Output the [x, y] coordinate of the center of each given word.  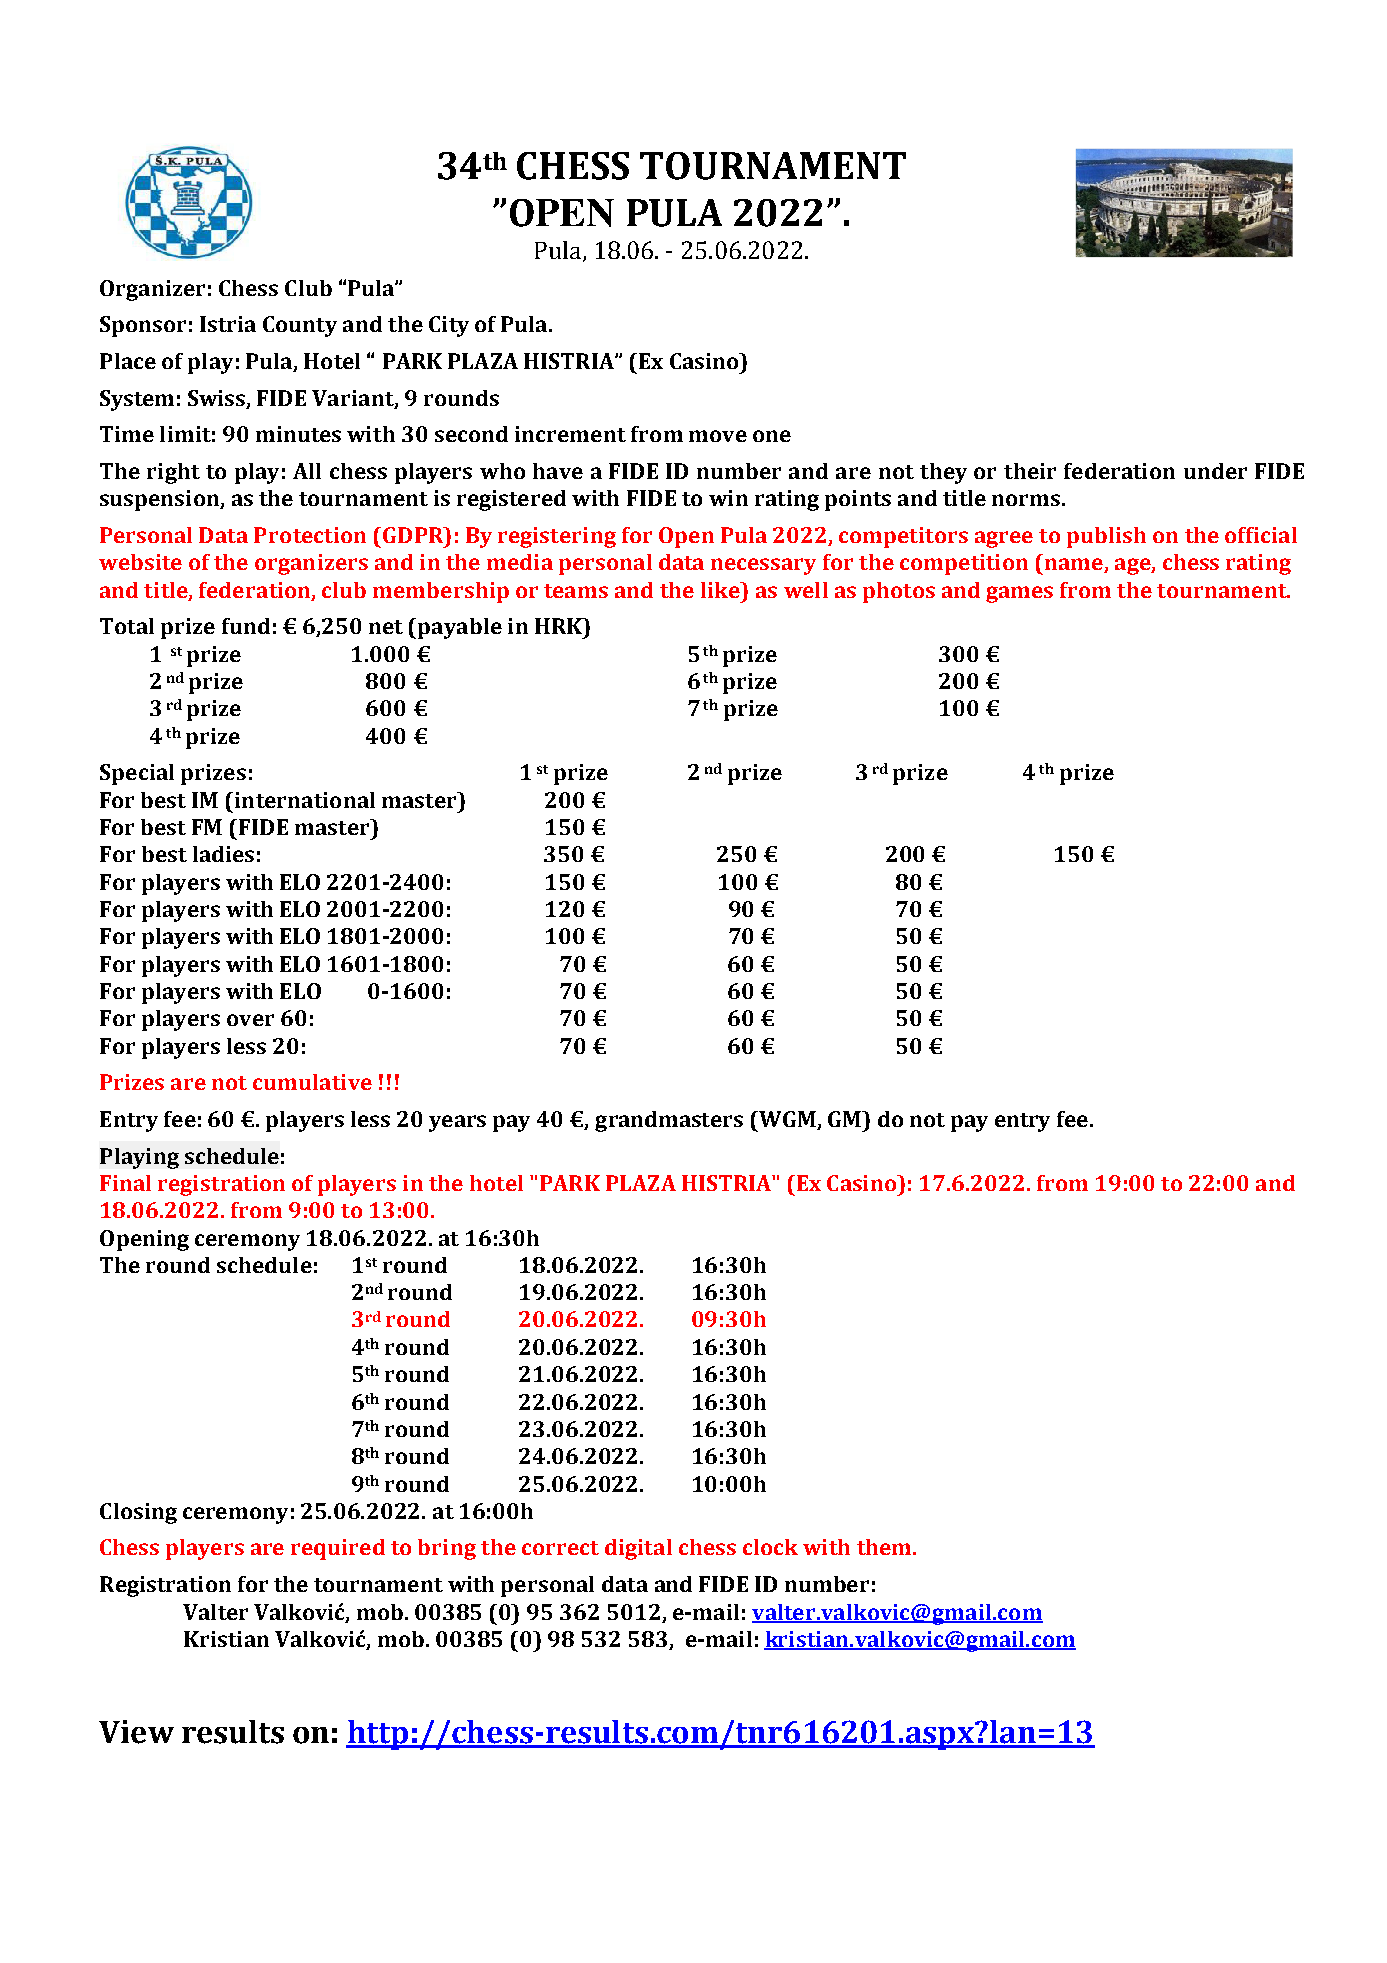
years [457, 1123]
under [1215, 471]
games [1019, 594]
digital [638, 1549]
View [136, 1732]
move [718, 436]
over [250, 1020]
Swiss [218, 399]
